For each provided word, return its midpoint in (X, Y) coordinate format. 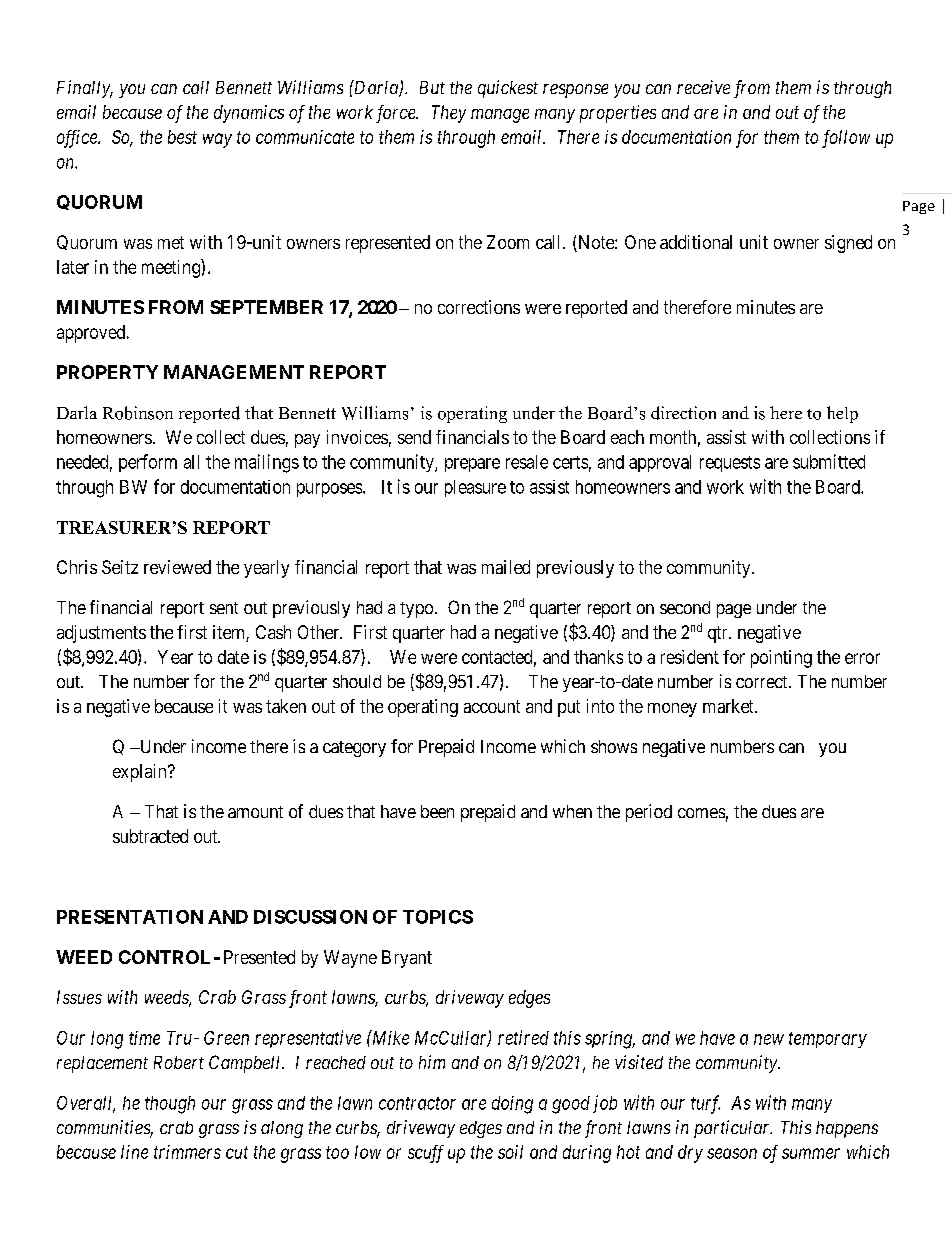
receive (703, 87)
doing (512, 1105)
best (182, 137)
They (449, 114)
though (170, 1105)
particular (733, 1129)
